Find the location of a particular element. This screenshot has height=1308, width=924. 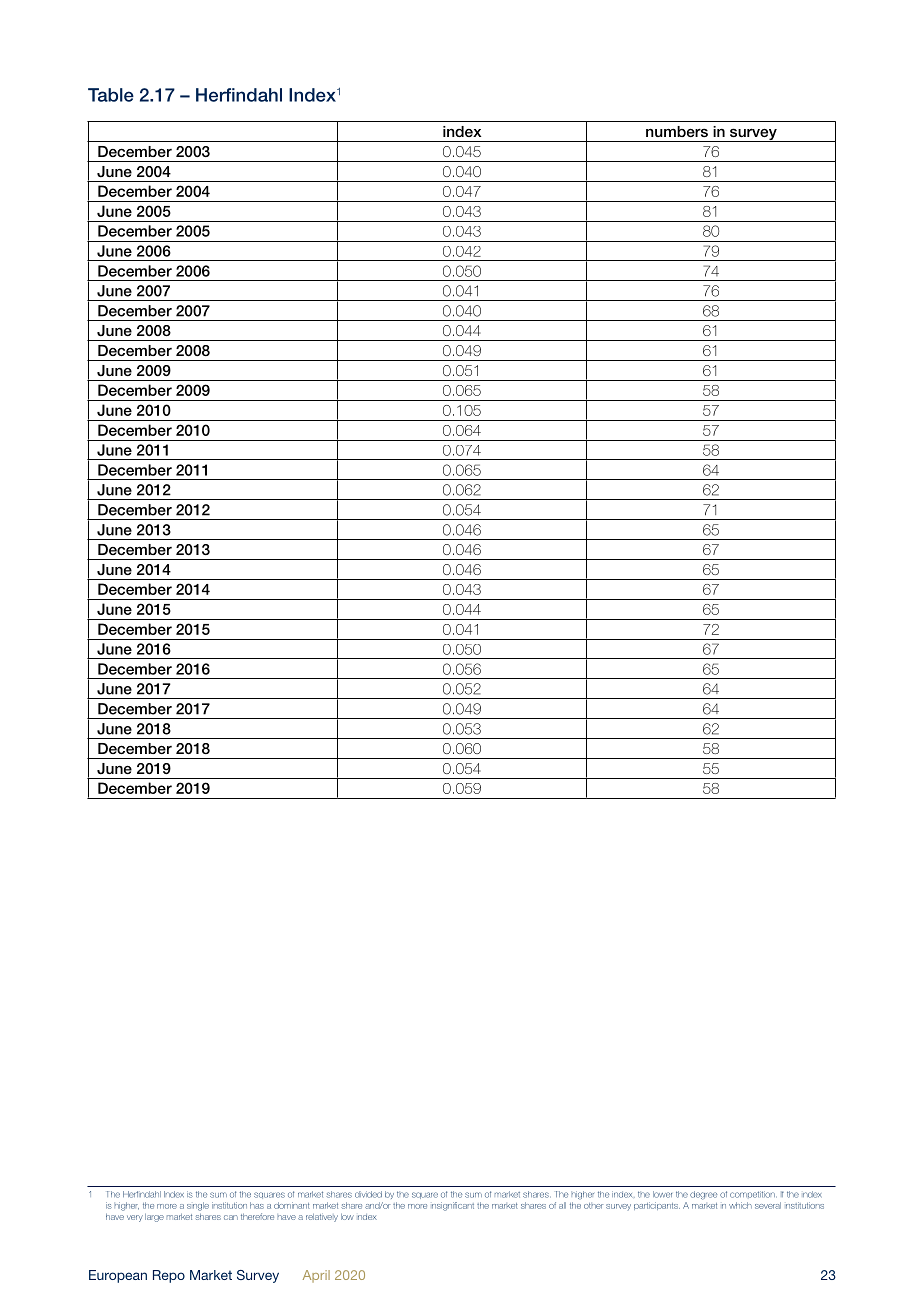

divided is located at coordinates (368, 1194).
